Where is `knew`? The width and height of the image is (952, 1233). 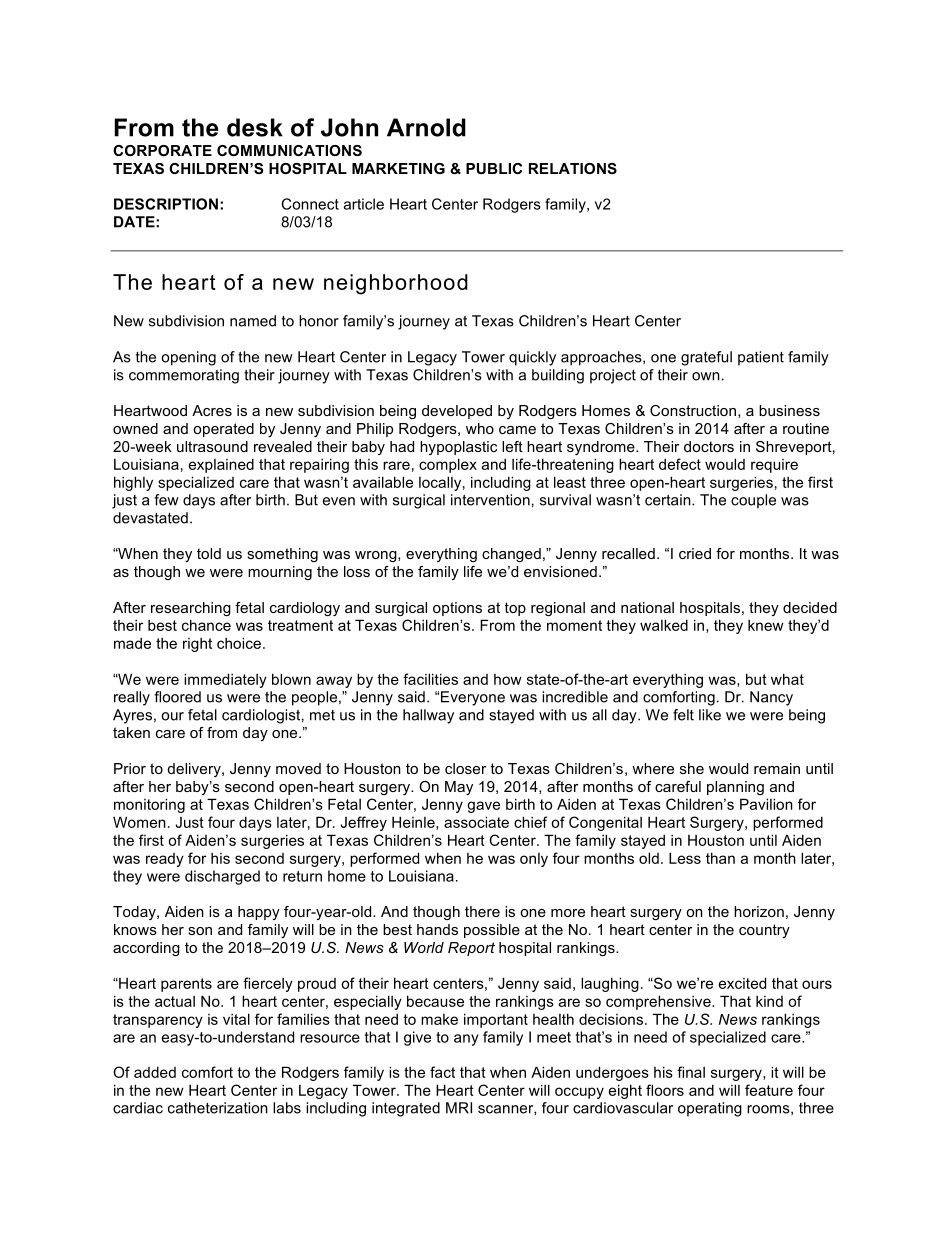 knew is located at coordinates (766, 625).
